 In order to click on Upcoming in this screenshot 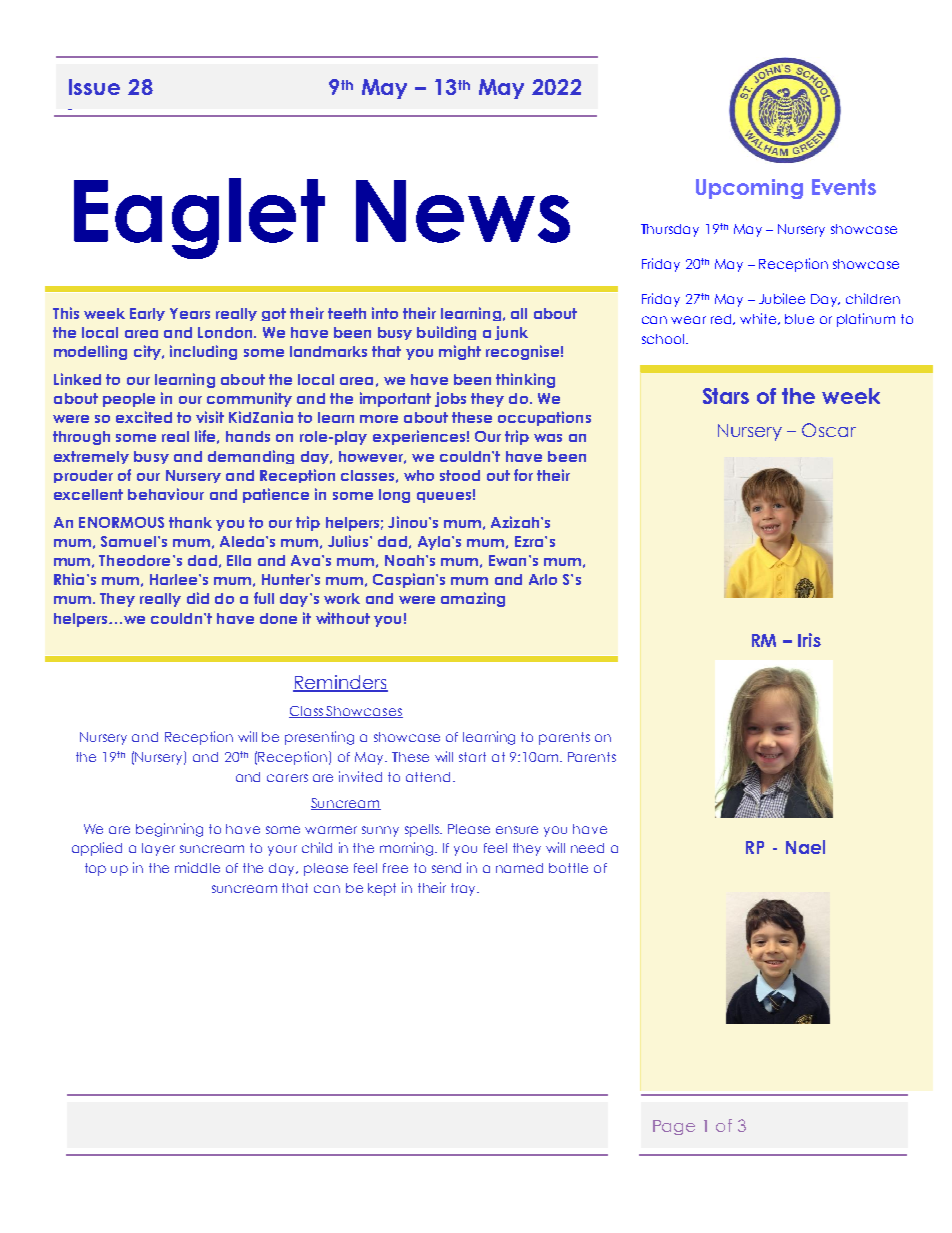, I will do `click(749, 189)`.
